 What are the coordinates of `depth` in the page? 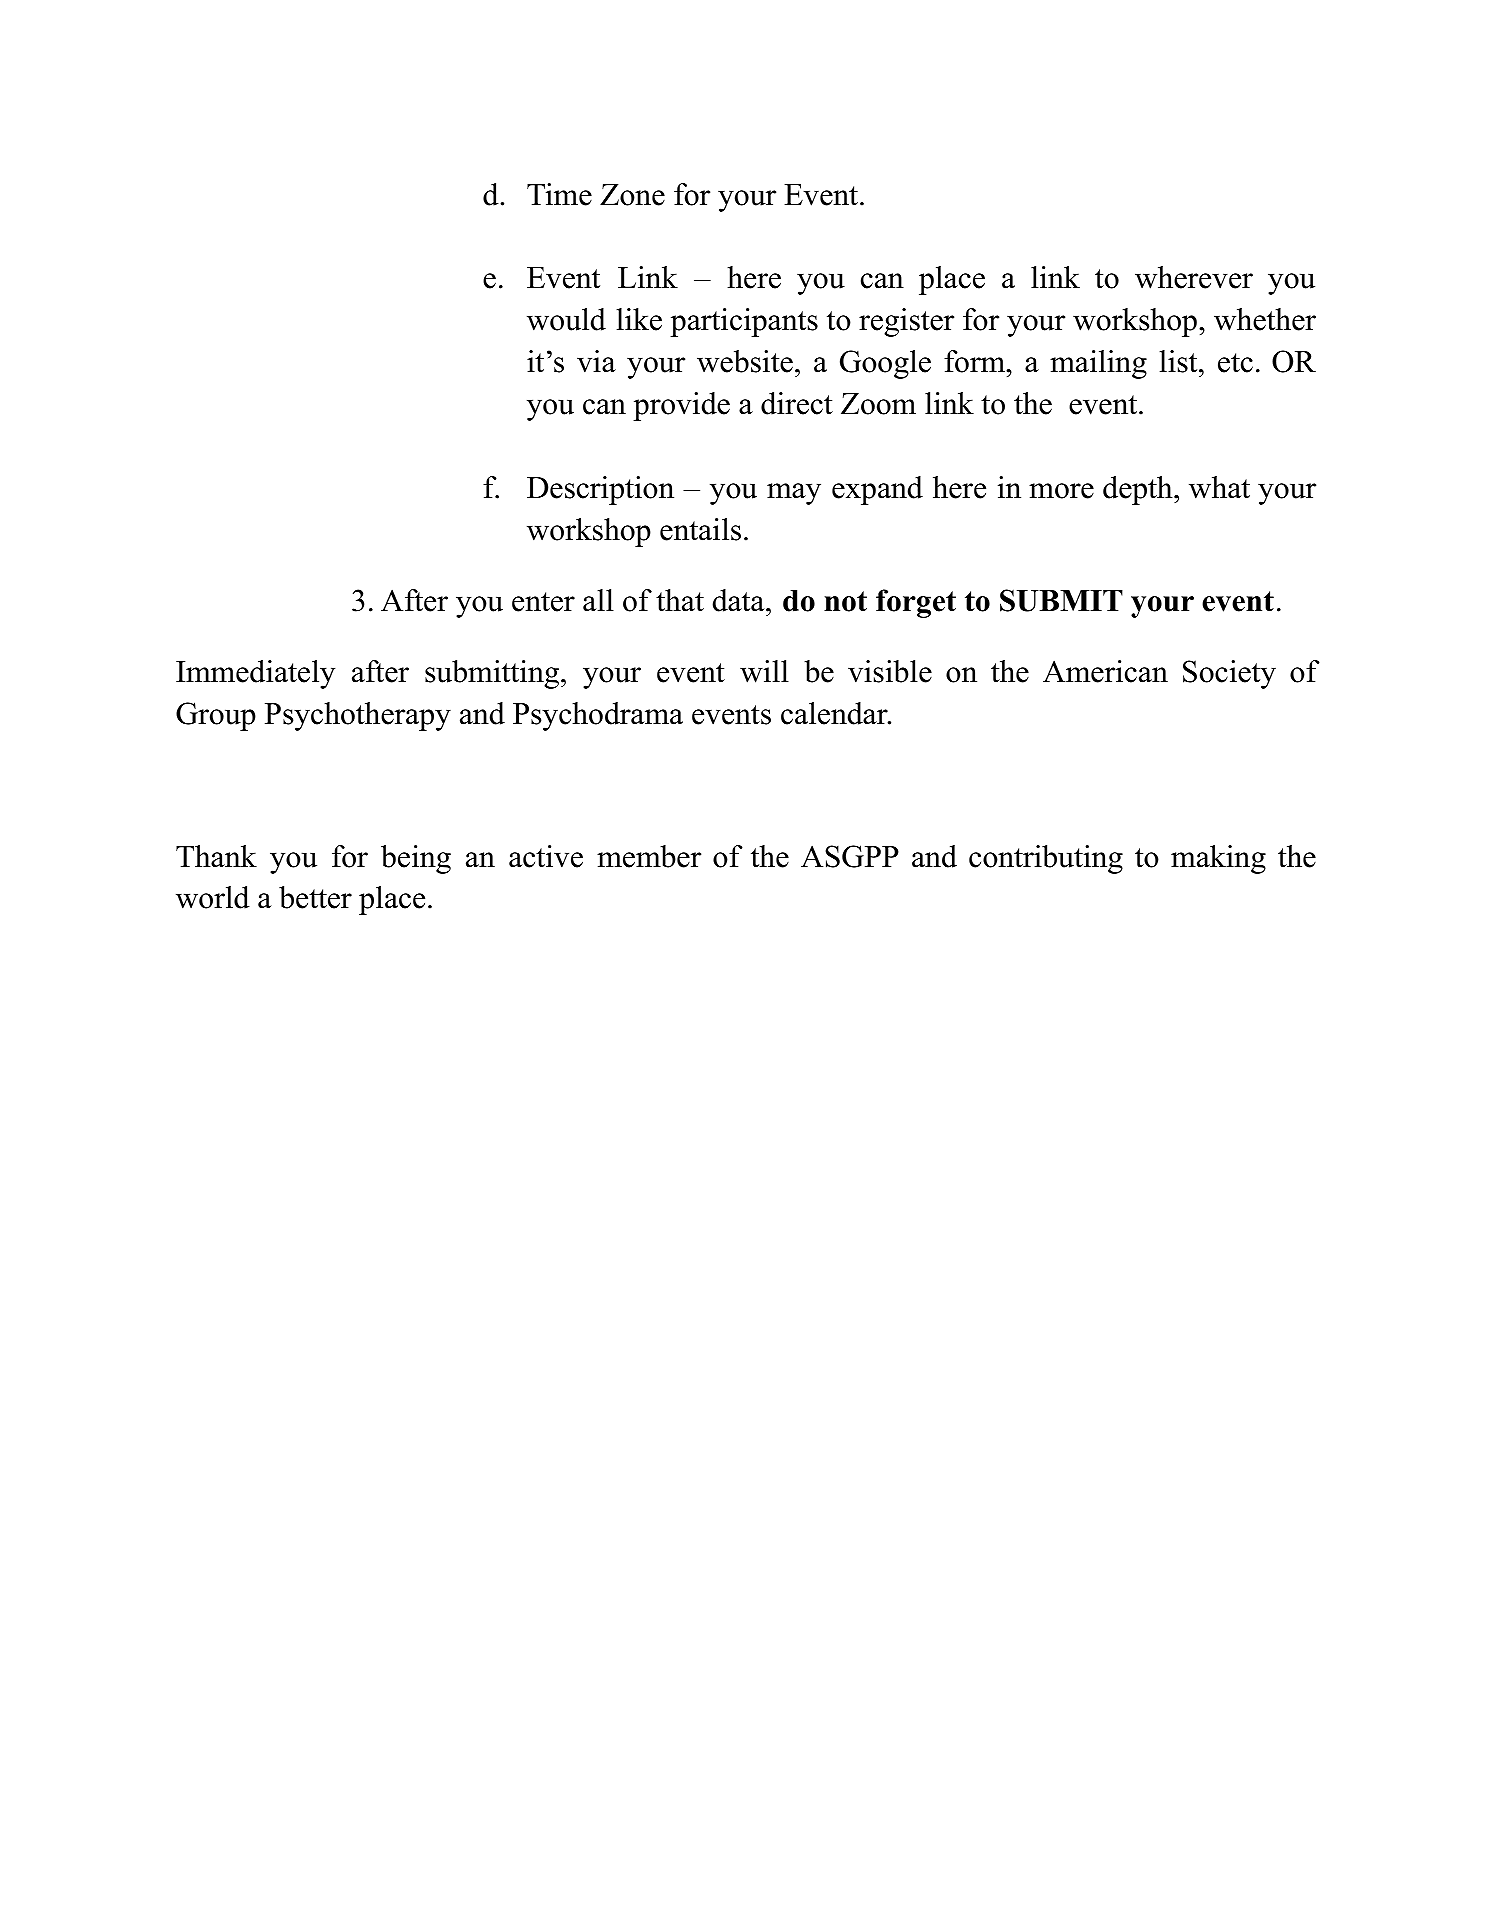 It's located at (1139, 490).
